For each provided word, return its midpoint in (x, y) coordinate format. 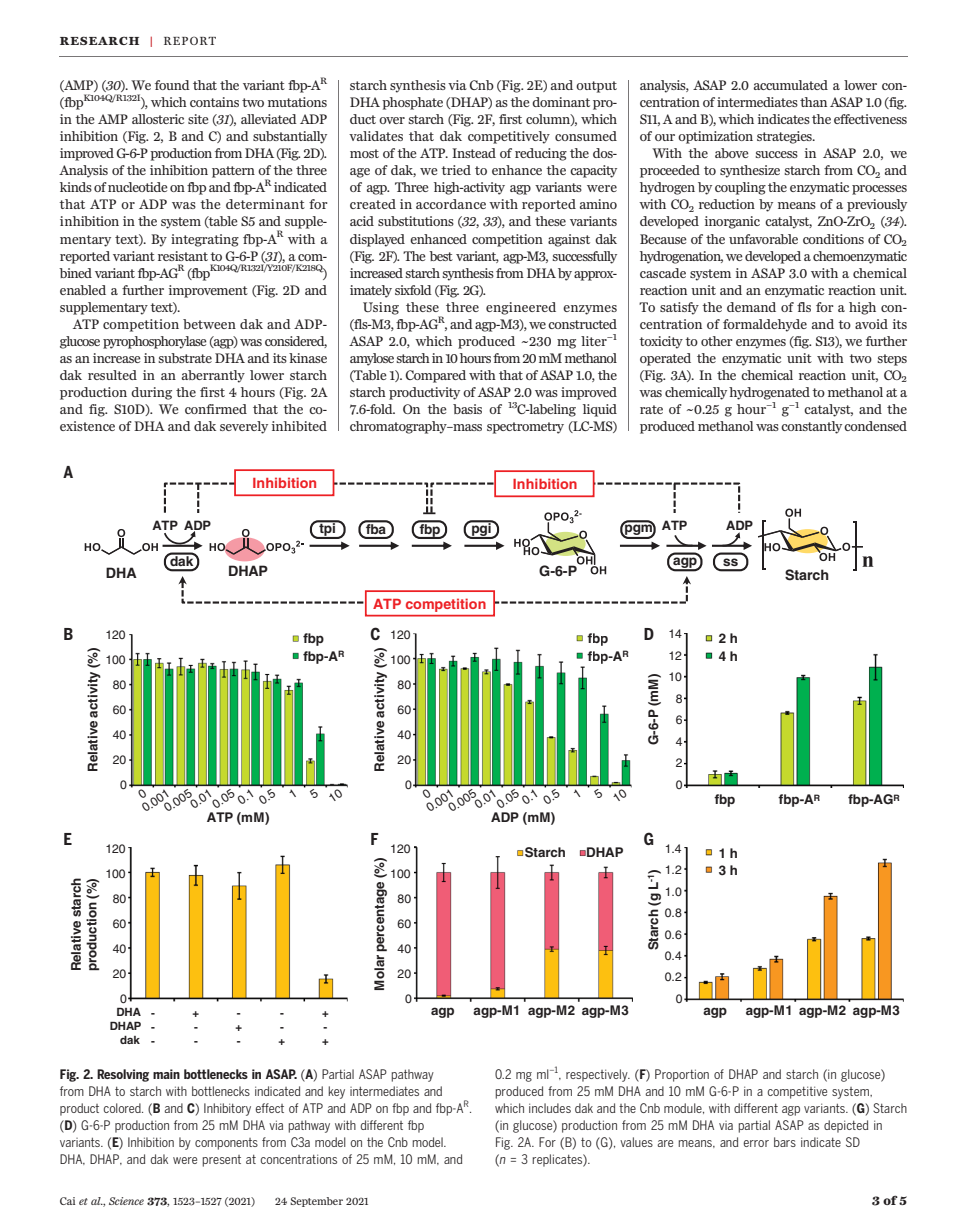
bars (785, 1142)
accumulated (791, 85)
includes (550, 1108)
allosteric (158, 119)
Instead (474, 153)
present (221, 1161)
